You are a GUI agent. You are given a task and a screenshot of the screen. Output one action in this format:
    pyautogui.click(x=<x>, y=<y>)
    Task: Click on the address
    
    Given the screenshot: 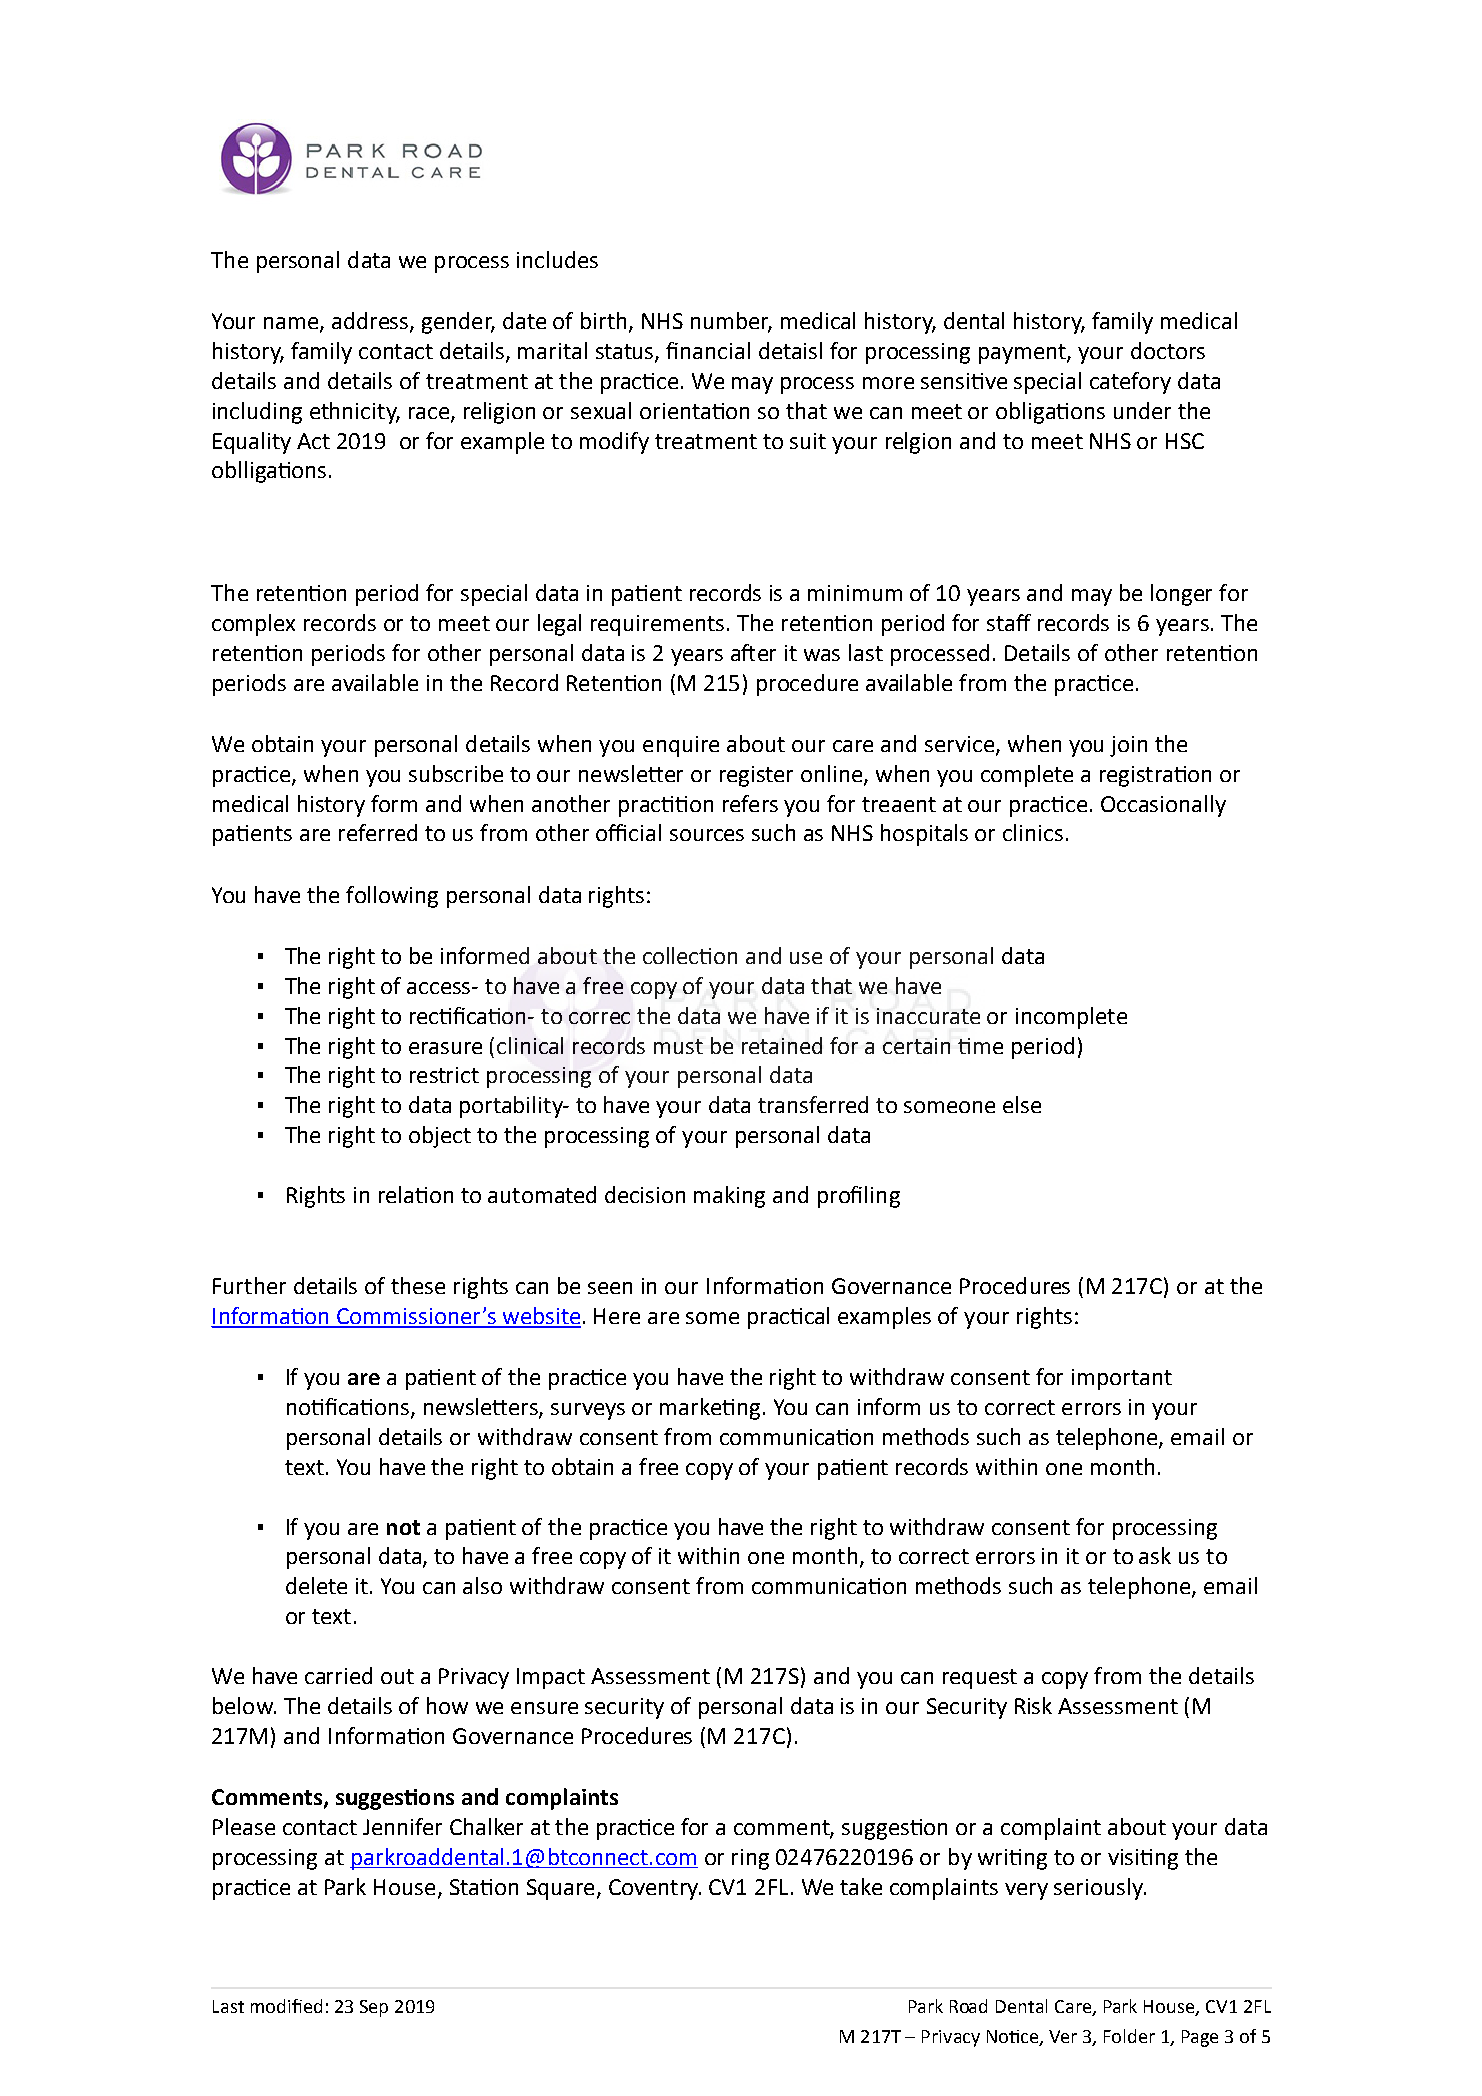 What is the action you would take?
    pyautogui.click(x=371, y=322)
